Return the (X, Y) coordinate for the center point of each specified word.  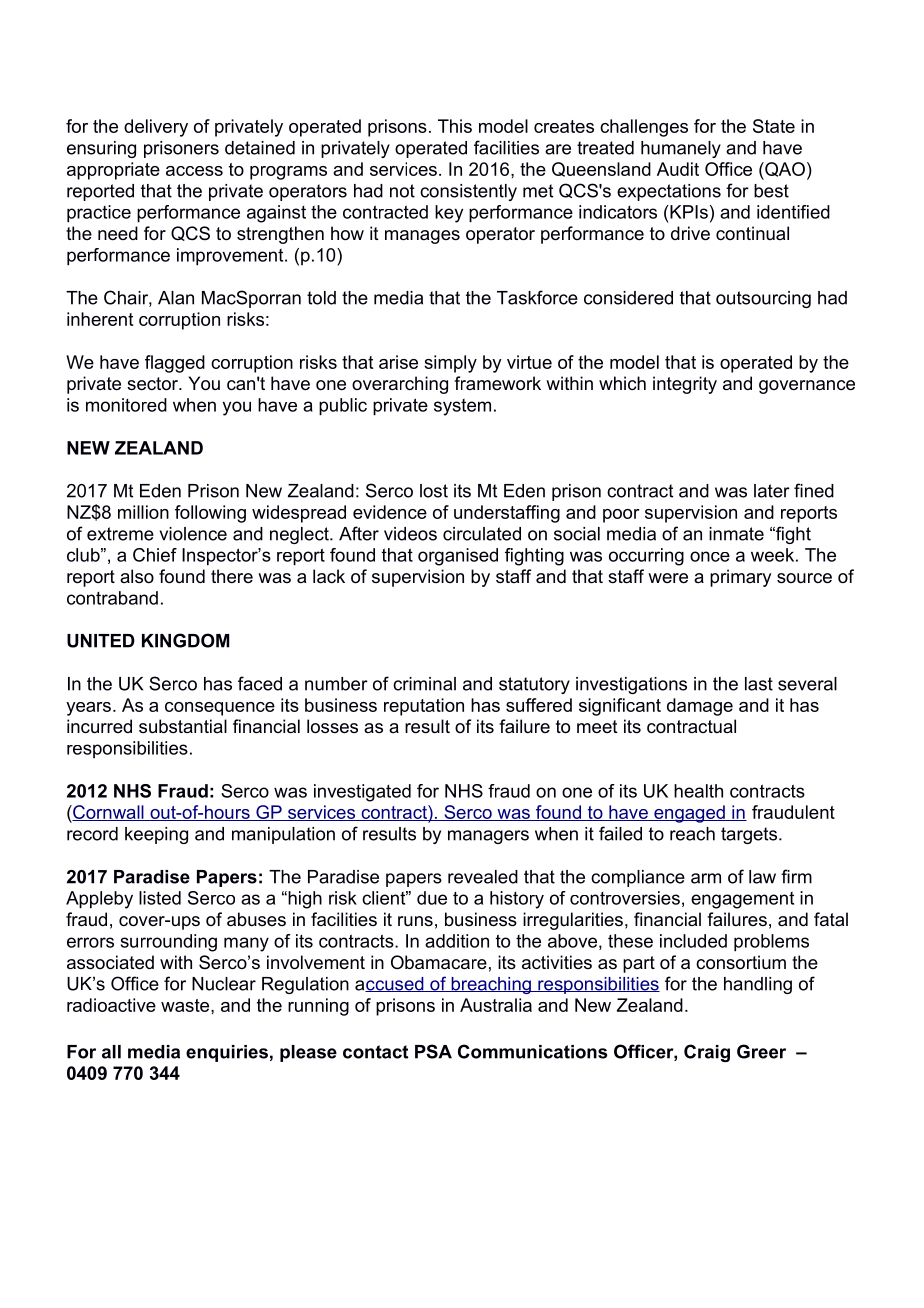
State (774, 126)
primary (740, 578)
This (455, 126)
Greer (761, 1051)
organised (458, 557)
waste (186, 1005)
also (137, 576)
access (194, 171)
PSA (433, 1051)
